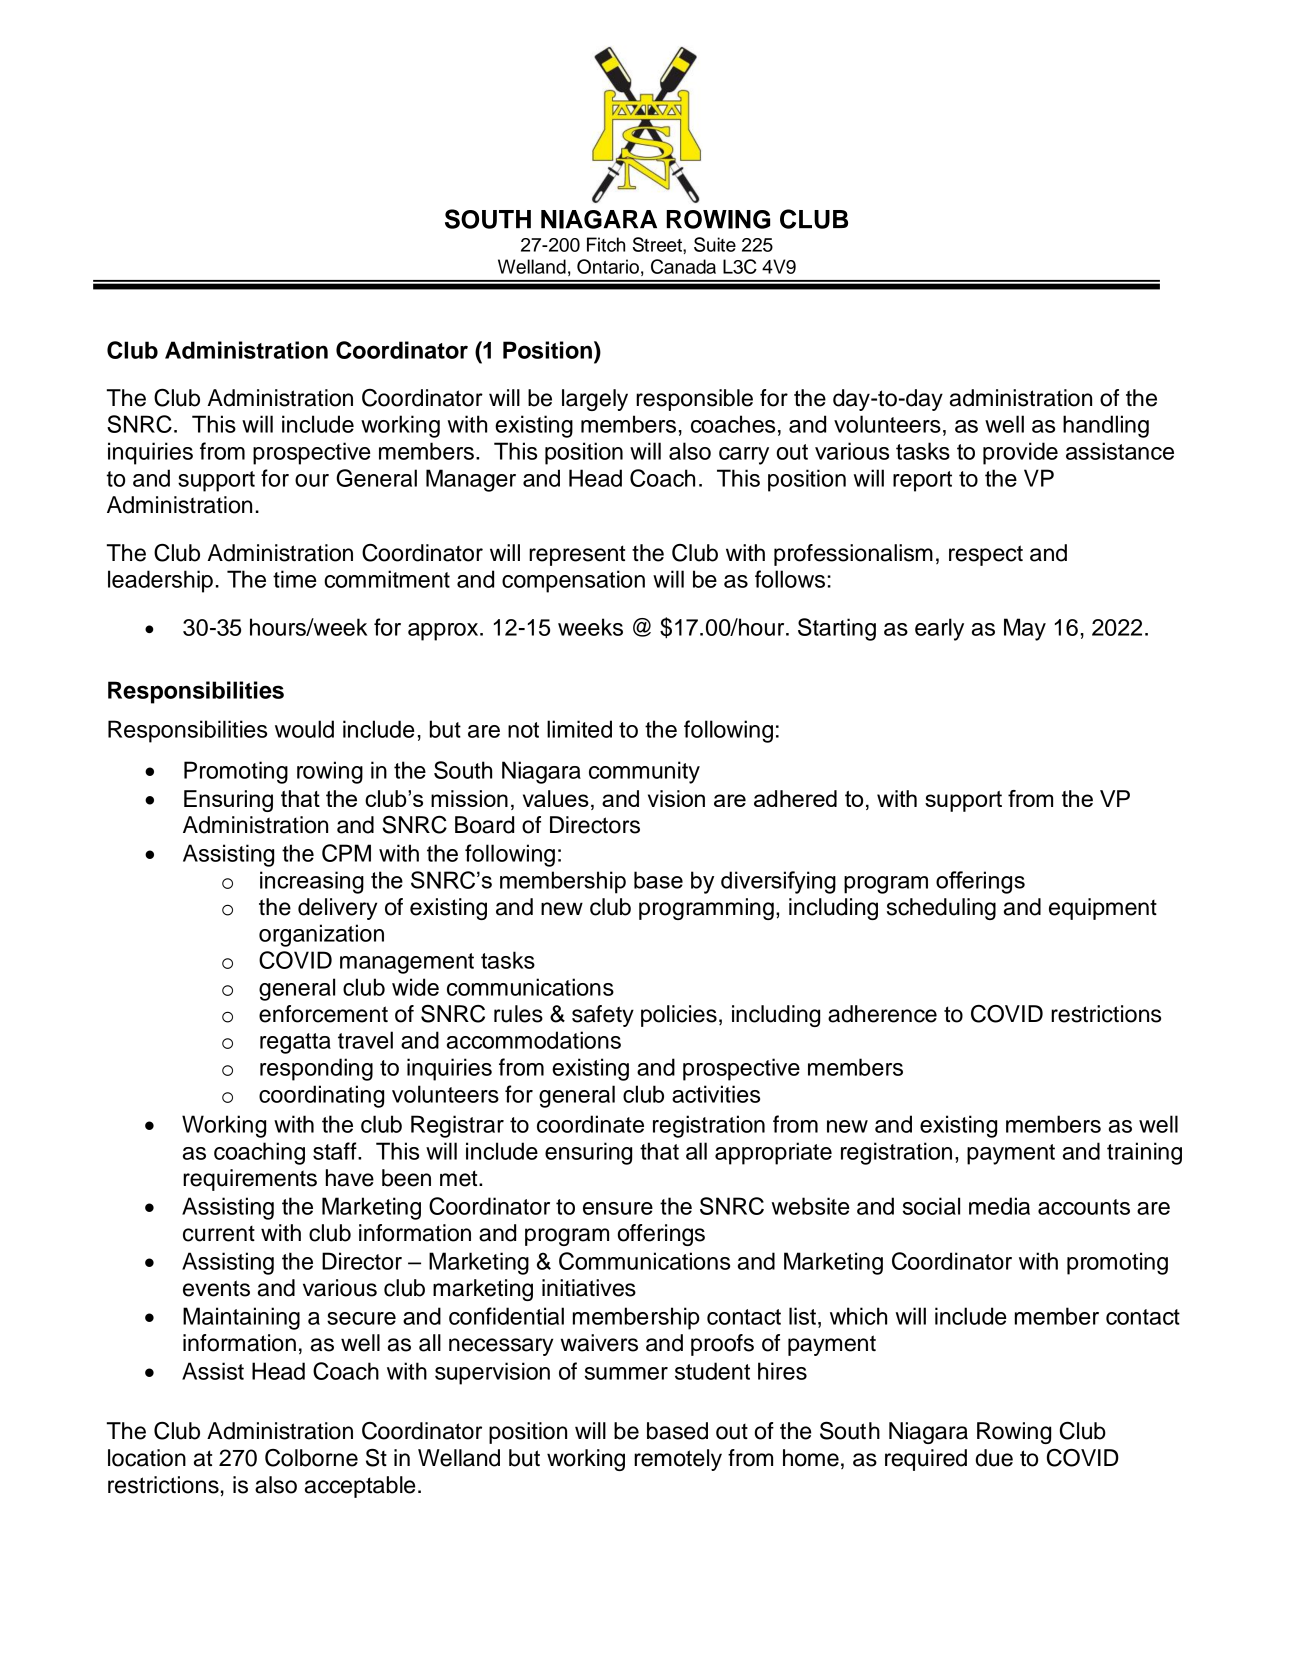  What do you see at coordinates (678, 1460) in the document?
I see `remotely` at bounding box center [678, 1460].
